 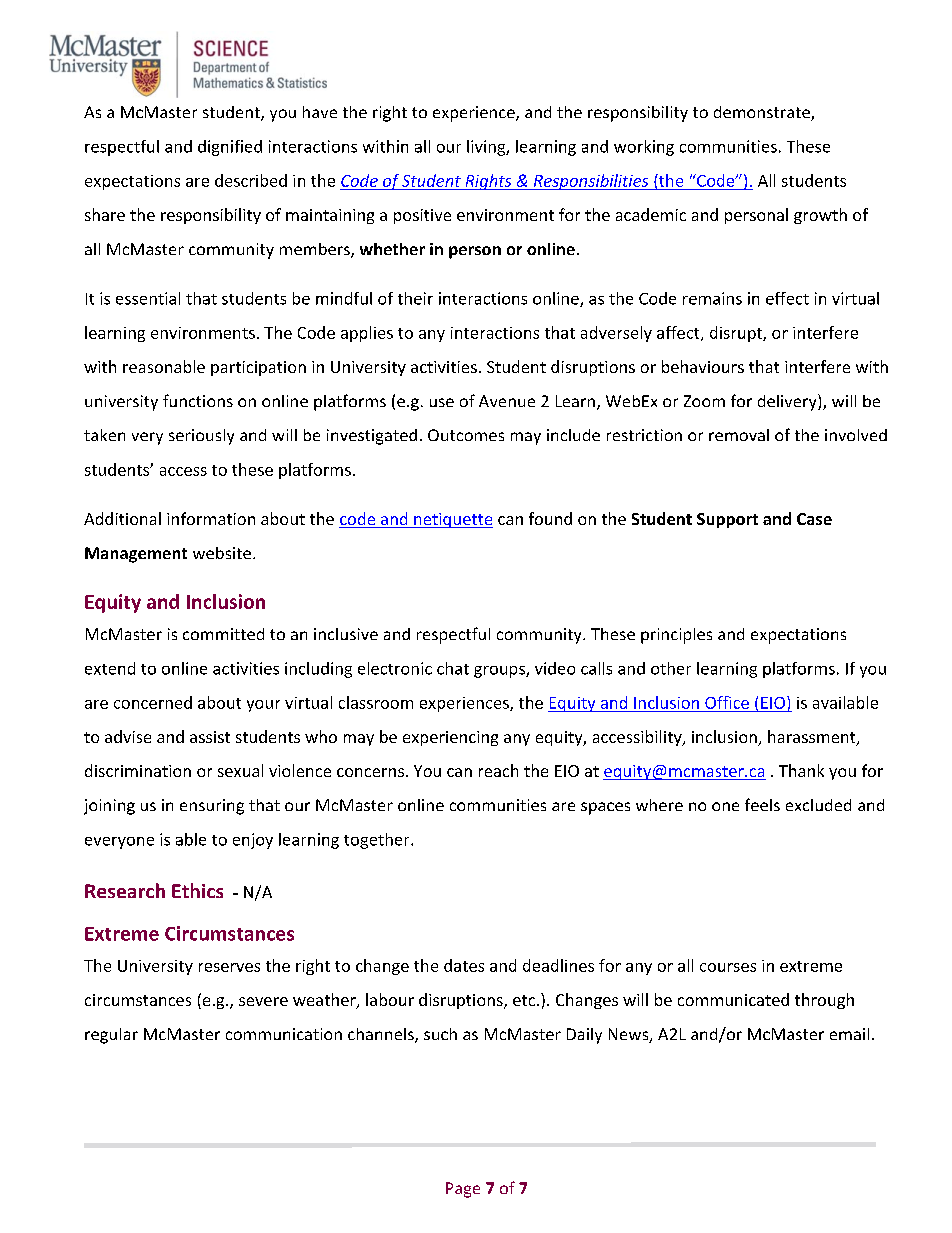 I want to click on regular, so click(x=111, y=1036).
